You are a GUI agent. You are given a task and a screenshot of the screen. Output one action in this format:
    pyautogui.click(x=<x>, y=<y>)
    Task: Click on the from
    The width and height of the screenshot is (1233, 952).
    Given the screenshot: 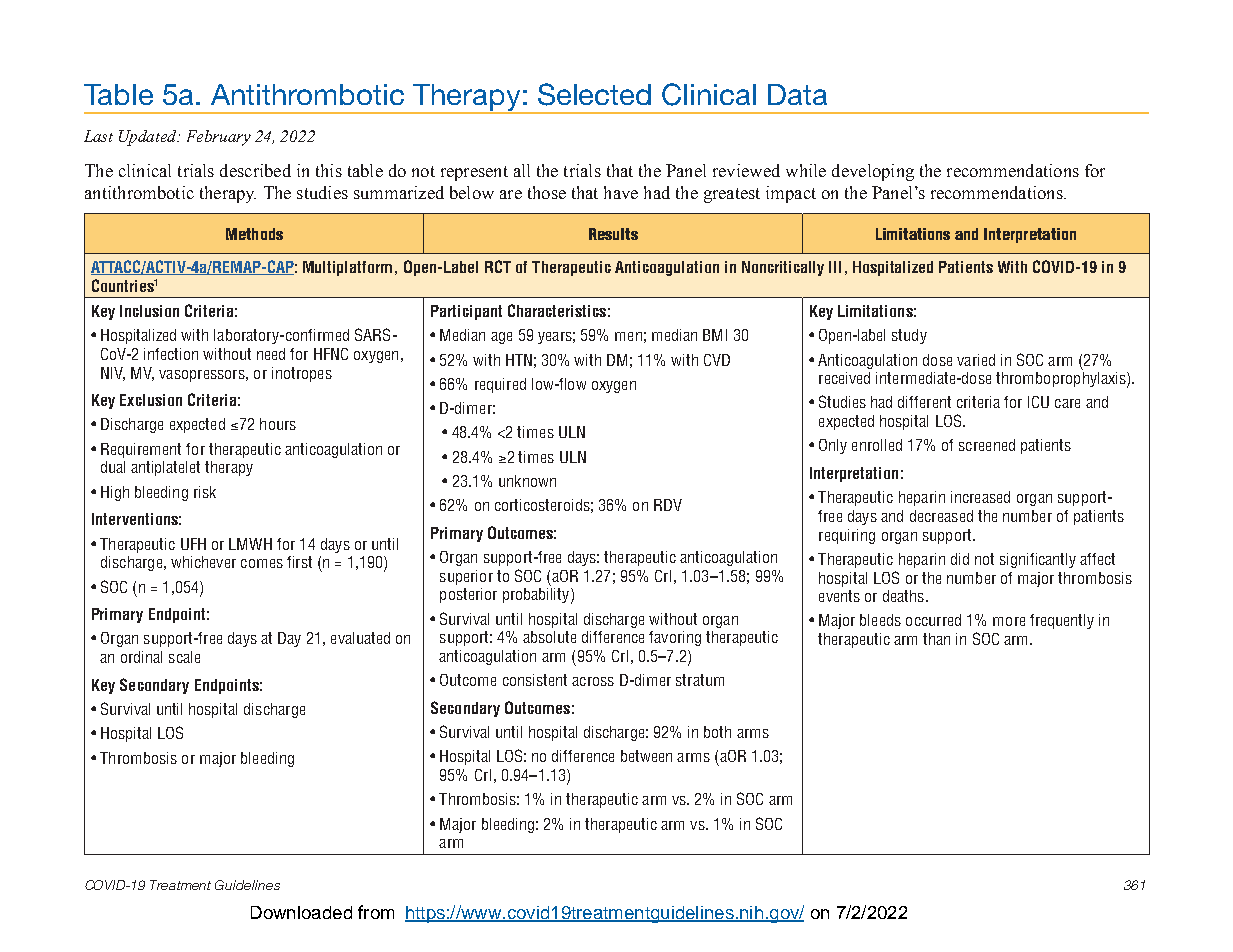 What is the action you would take?
    pyautogui.click(x=376, y=912)
